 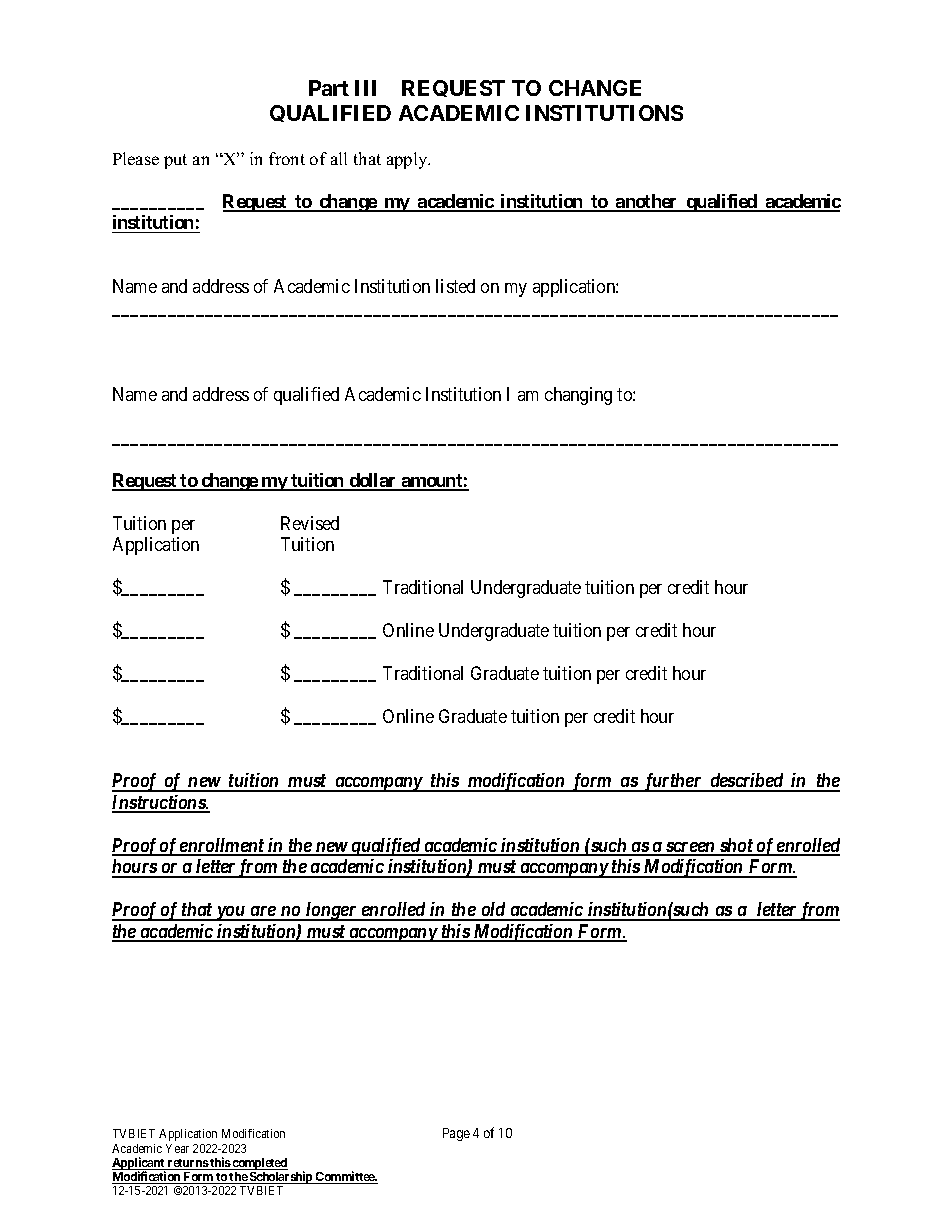 I want to click on apply, so click(x=408, y=160).
